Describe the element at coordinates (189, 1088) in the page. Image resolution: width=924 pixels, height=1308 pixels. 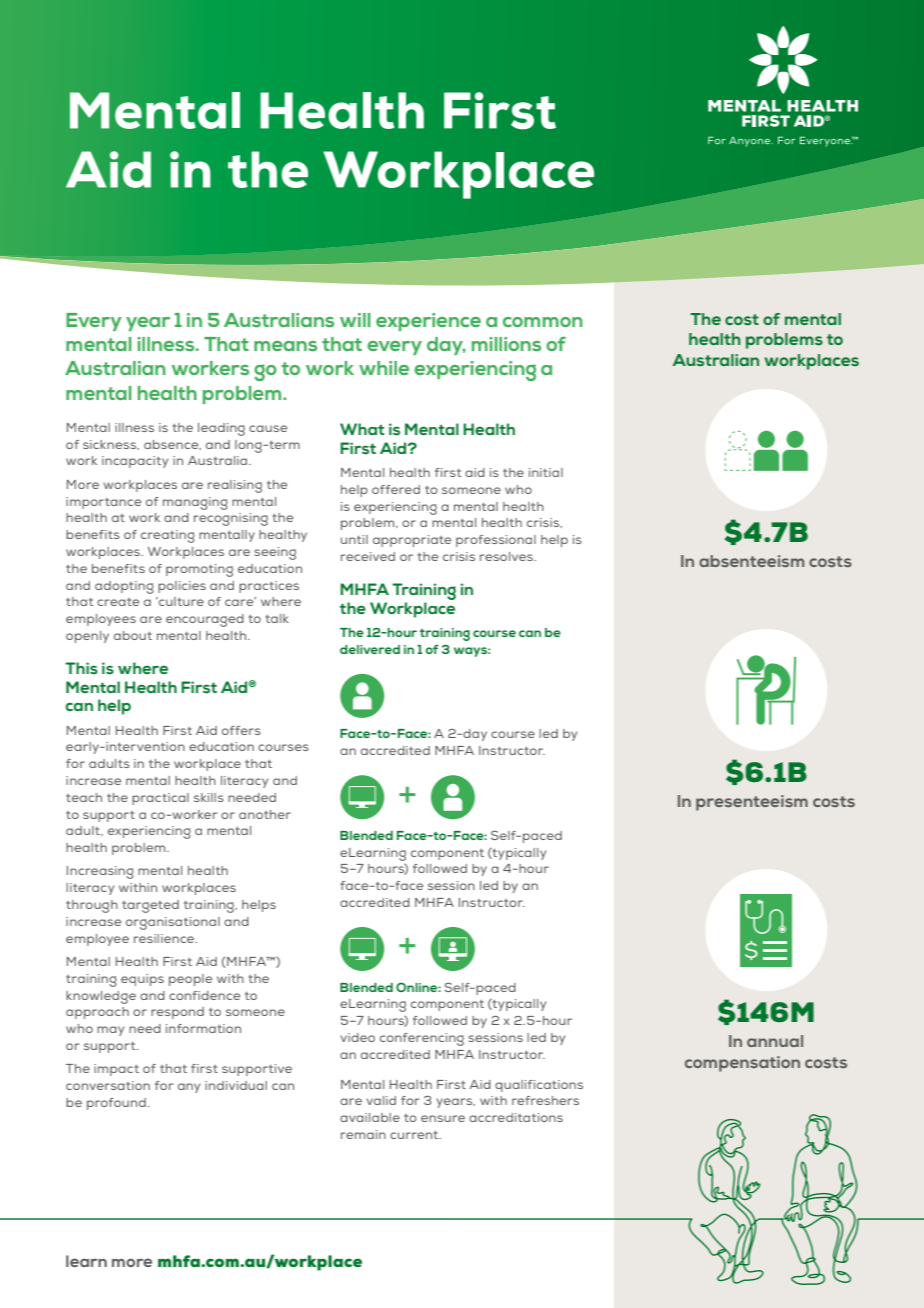
I see `any` at that location.
